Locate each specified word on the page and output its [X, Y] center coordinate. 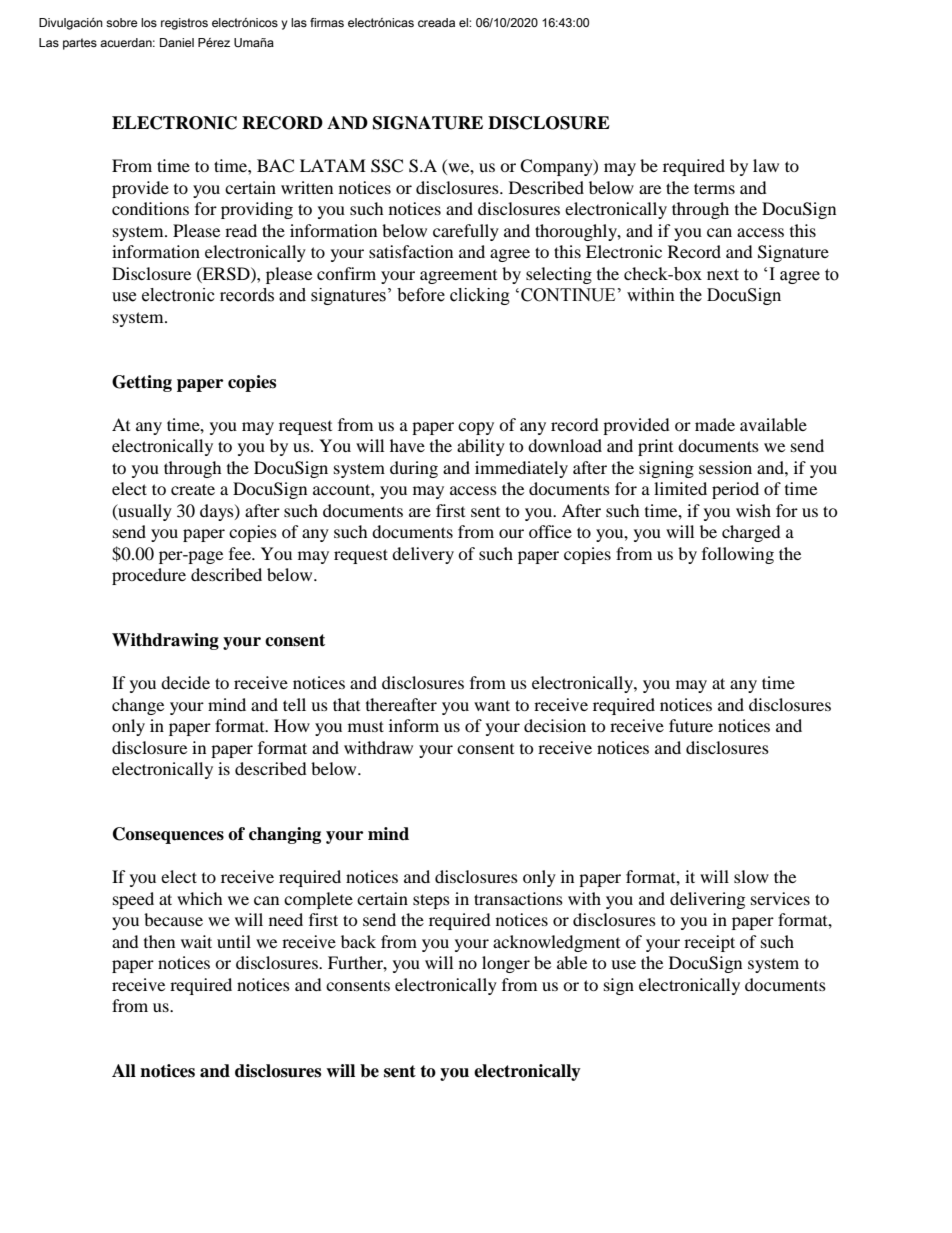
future [691, 725]
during [414, 469]
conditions [150, 208]
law [766, 165]
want [492, 705]
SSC [387, 166]
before [421, 295]
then [159, 941]
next [723, 275]
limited [680, 488]
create [193, 489]
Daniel [177, 42]
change [138, 706]
